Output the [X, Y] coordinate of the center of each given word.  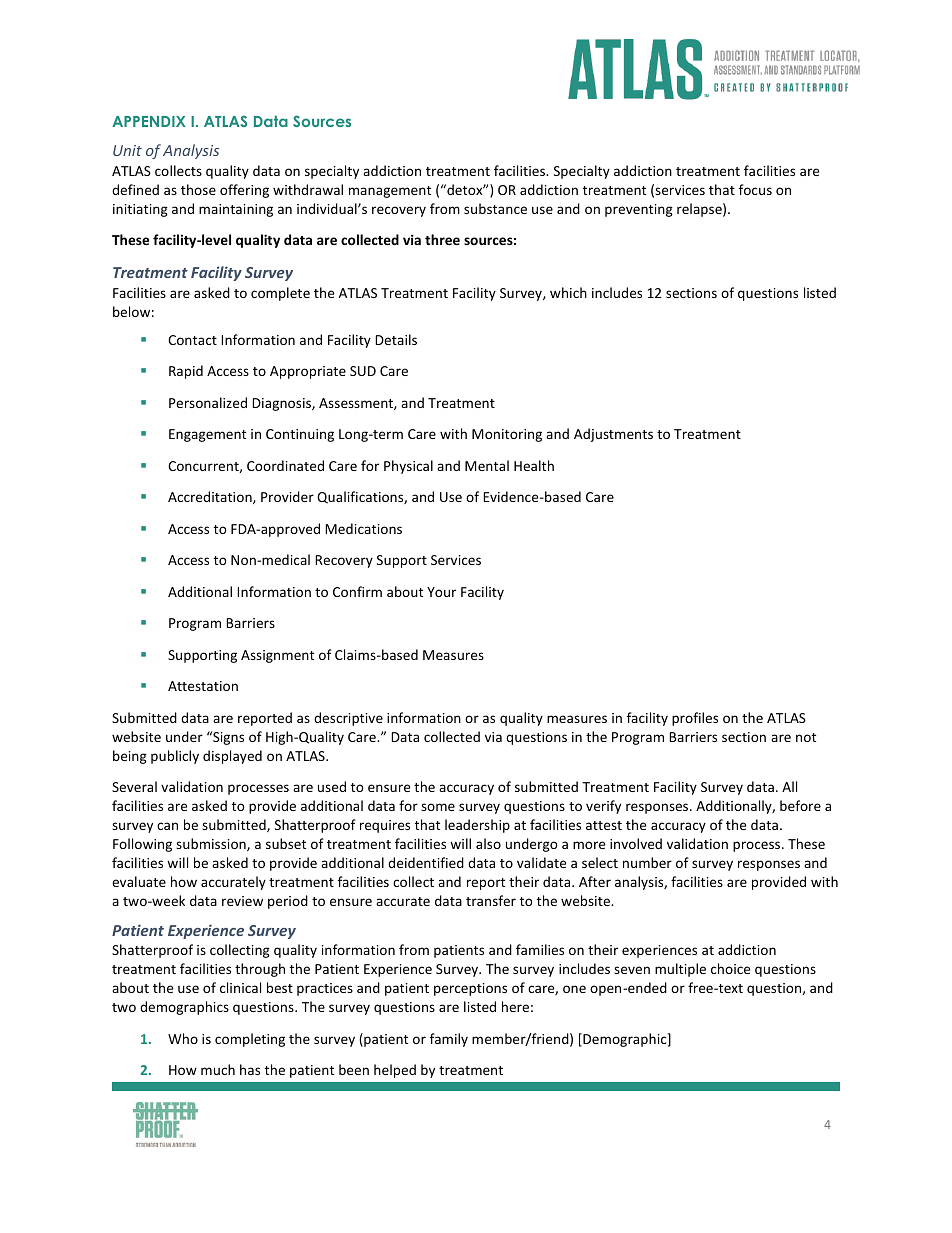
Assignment [277, 656]
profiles [695, 719]
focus [755, 189]
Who [183, 1038]
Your [441, 592]
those [198, 189]
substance [495, 208]
